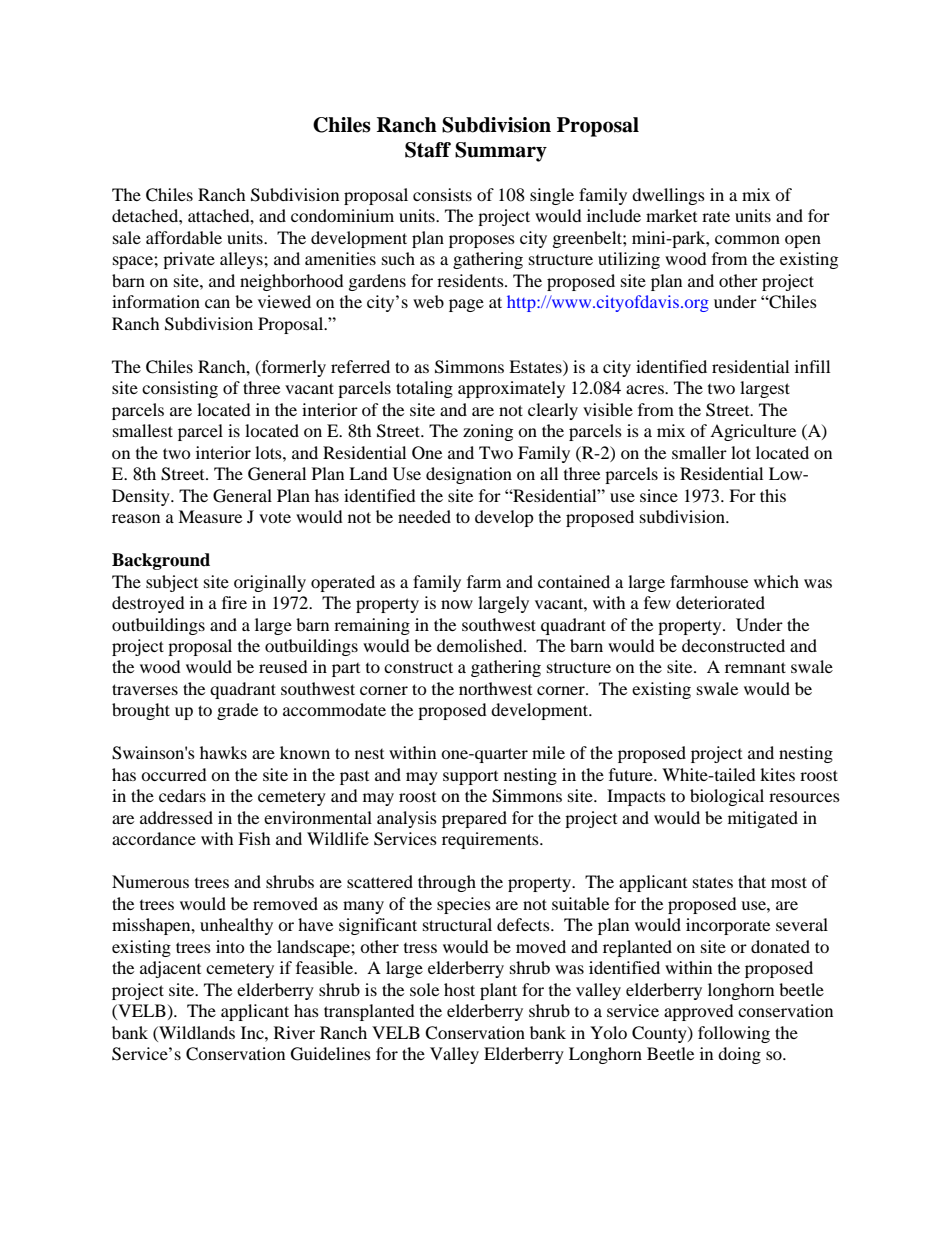  Describe the element at coordinates (442, 194) in the screenshot. I see `consists` at that location.
